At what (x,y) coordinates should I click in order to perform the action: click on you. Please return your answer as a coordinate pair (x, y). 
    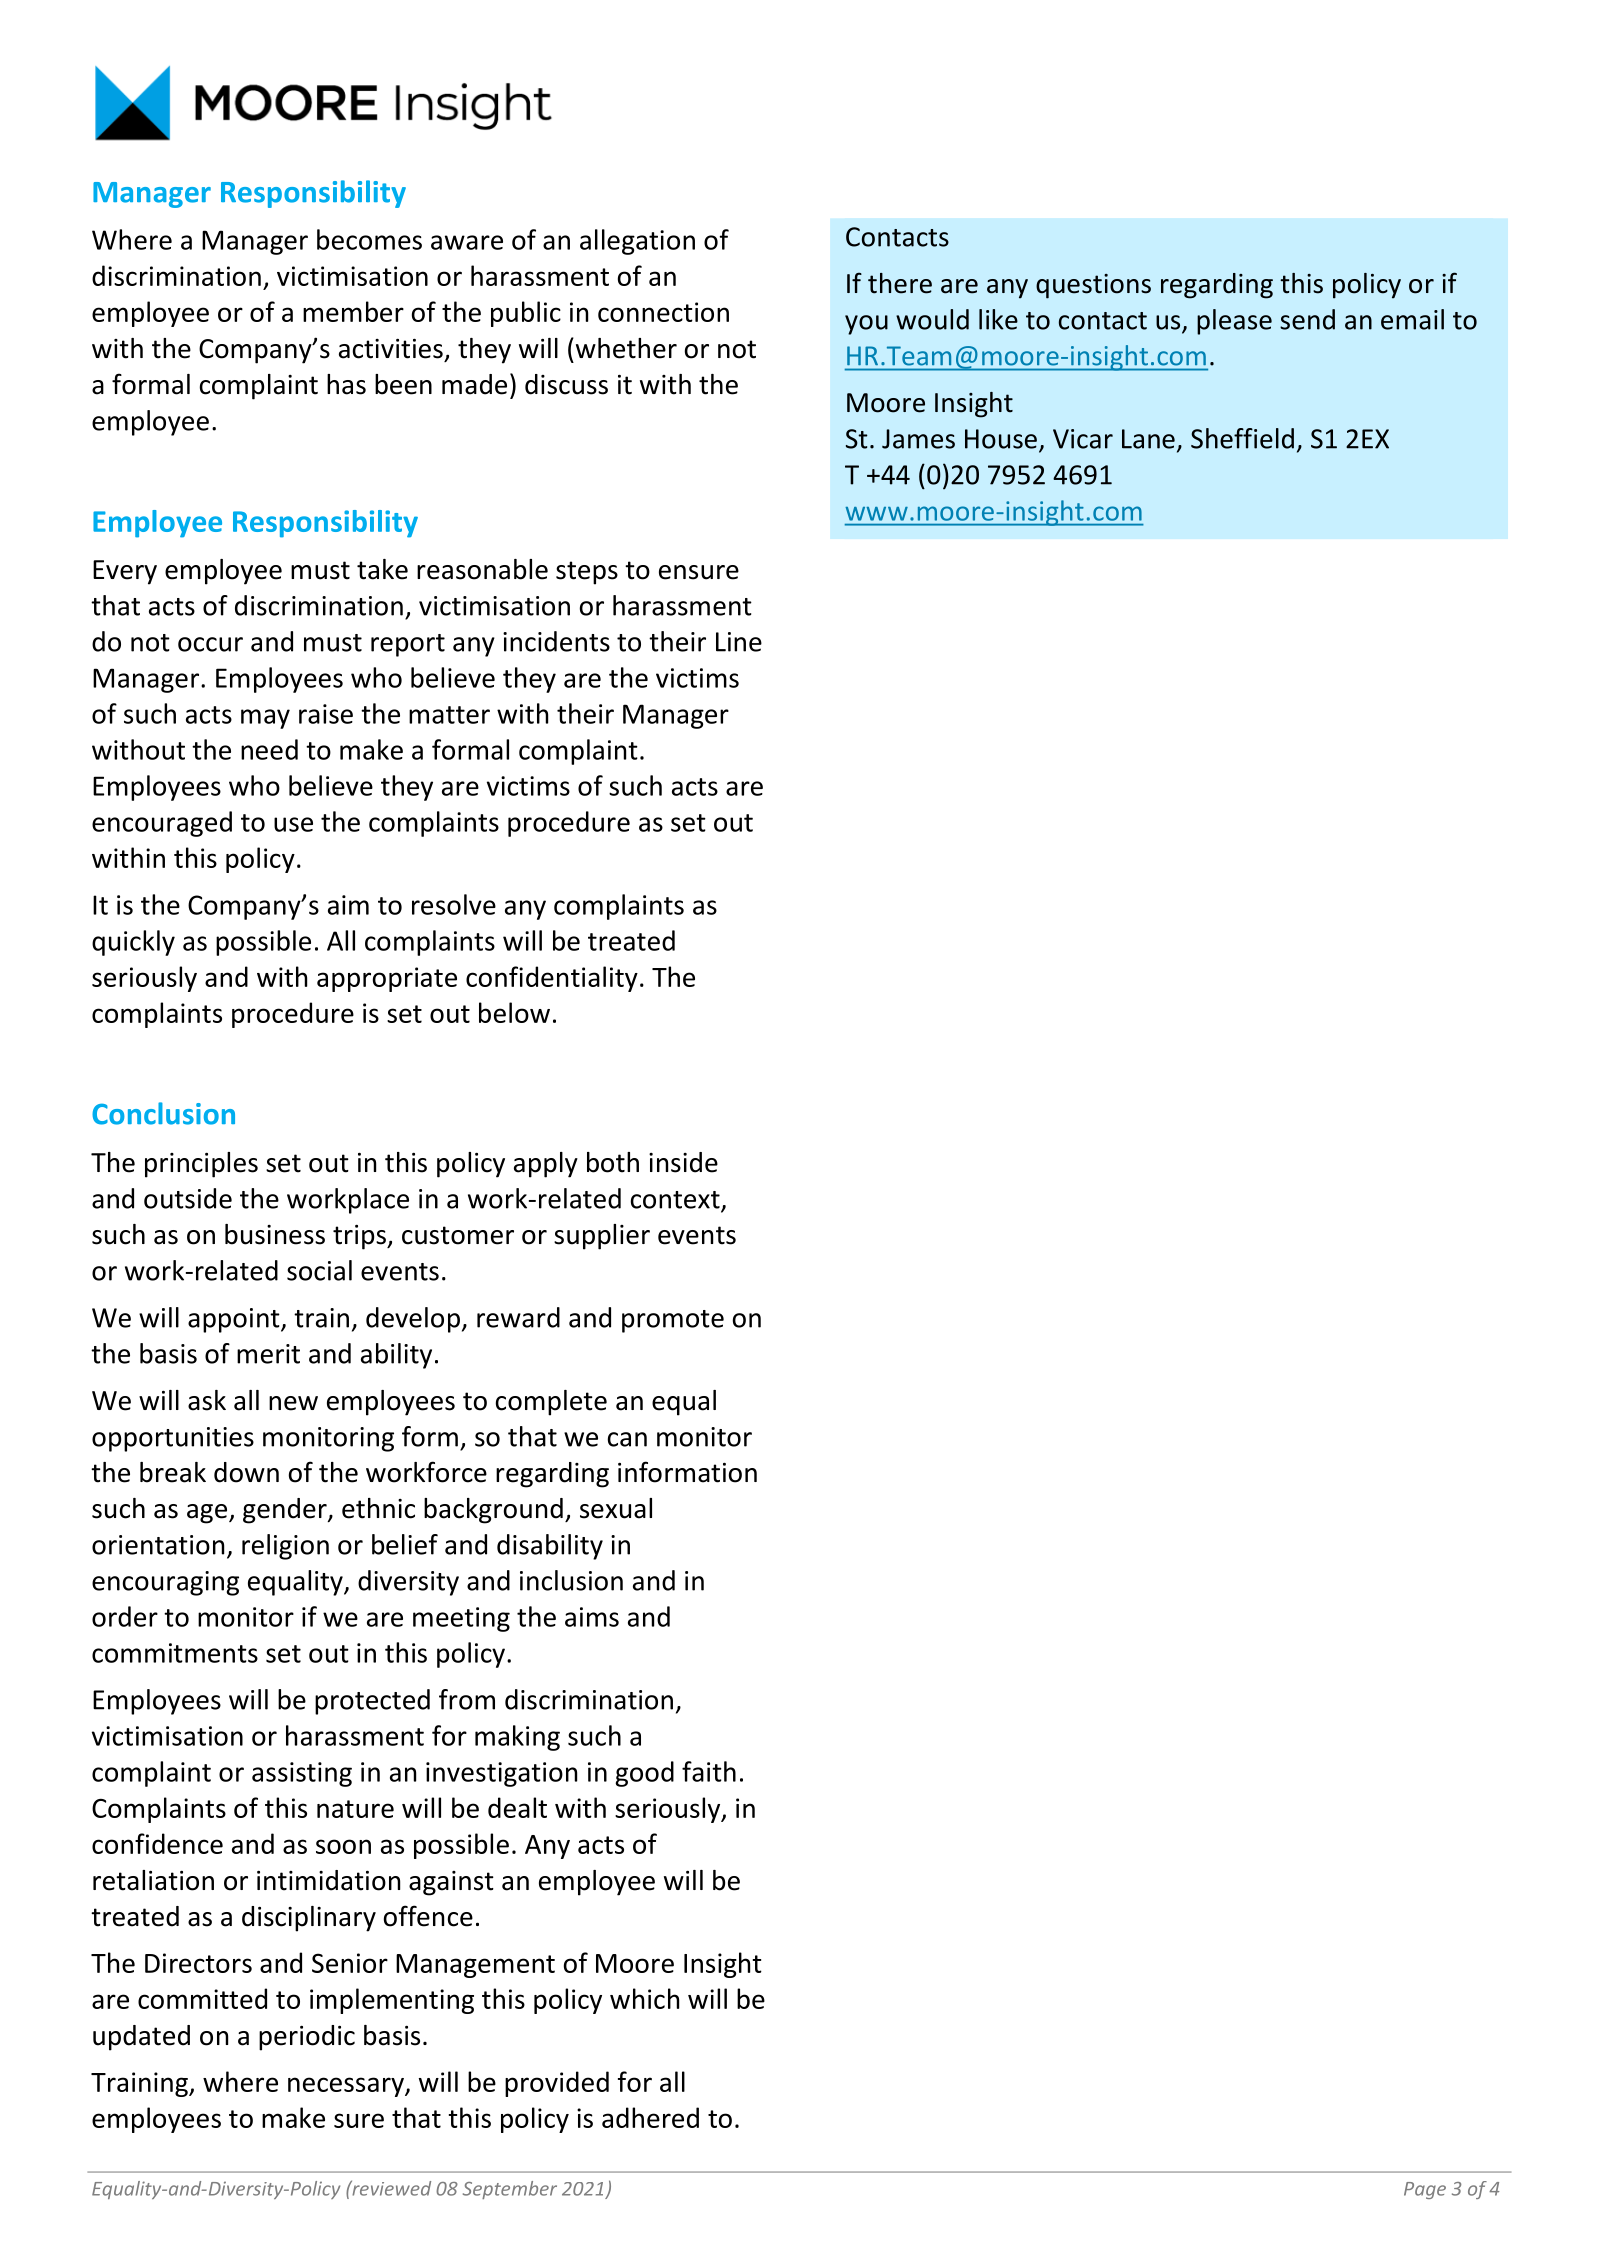
    Looking at the image, I should click on (866, 325).
